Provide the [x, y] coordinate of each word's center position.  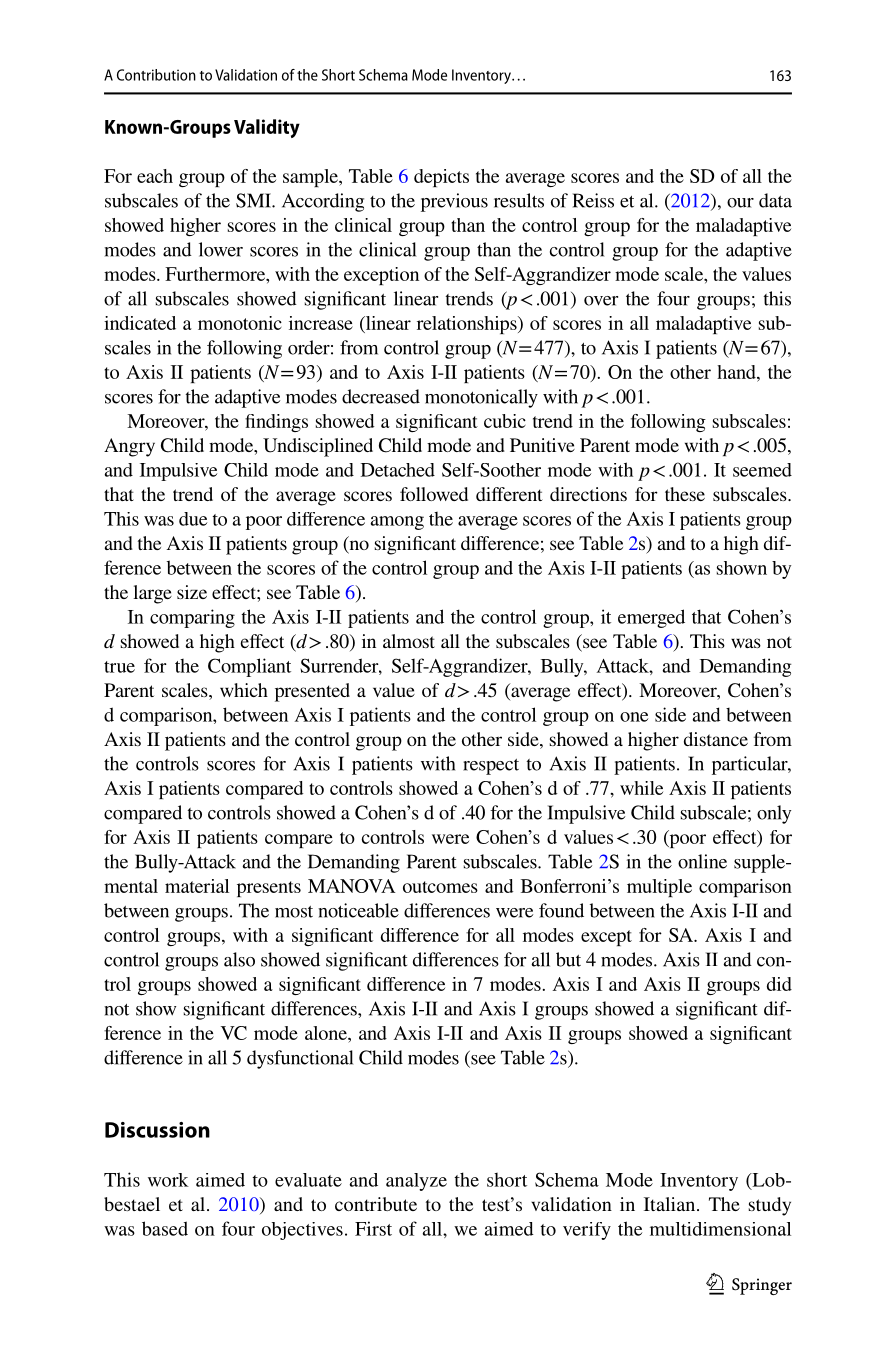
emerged [651, 618]
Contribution [156, 75]
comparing [192, 618]
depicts [441, 178]
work [168, 1180]
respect [491, 767]
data [775, 200]
